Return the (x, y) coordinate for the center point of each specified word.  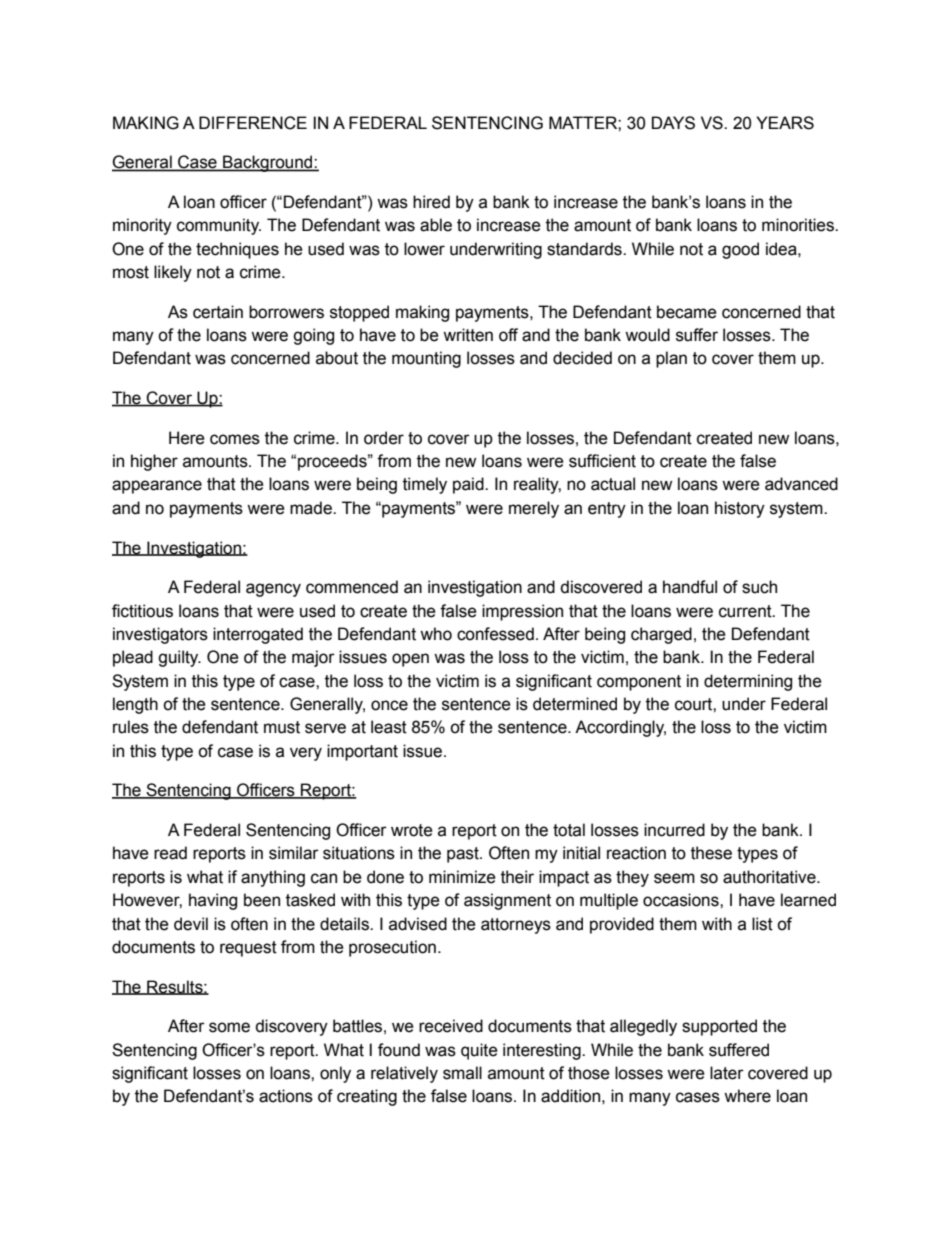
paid (469, 485)
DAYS (673, 123)
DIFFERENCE (253, 123)
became (687, 312)
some (229, 1027)
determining (748, 682)
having (213, 901)
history (740, 509)
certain (218, 312)
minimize (462, 877)
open (410, 660)
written (468, 335)
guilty (179, 658)
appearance (157, 487)
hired (431, 202)
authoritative (770, 877)
